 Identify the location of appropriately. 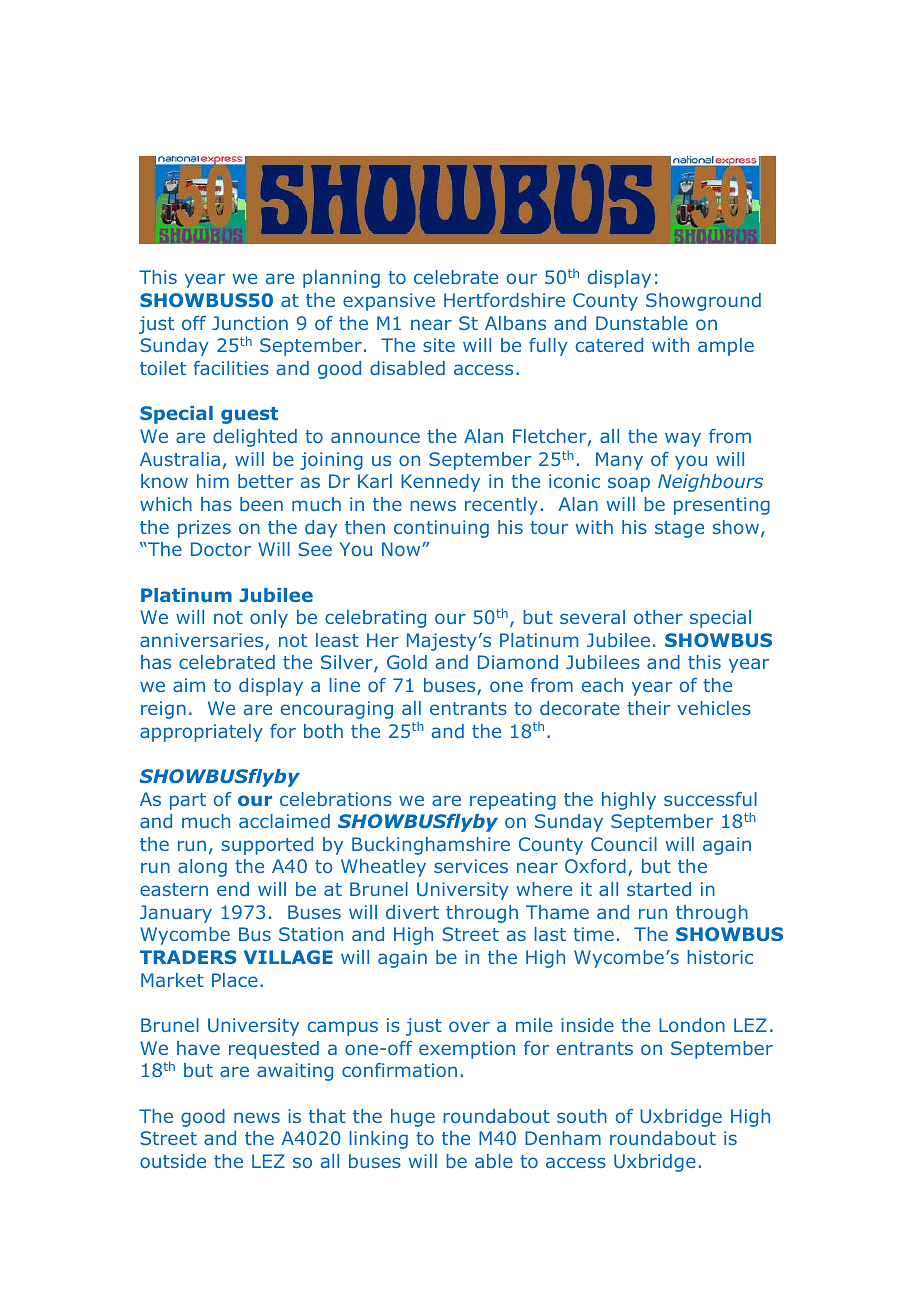
(201, 733).
